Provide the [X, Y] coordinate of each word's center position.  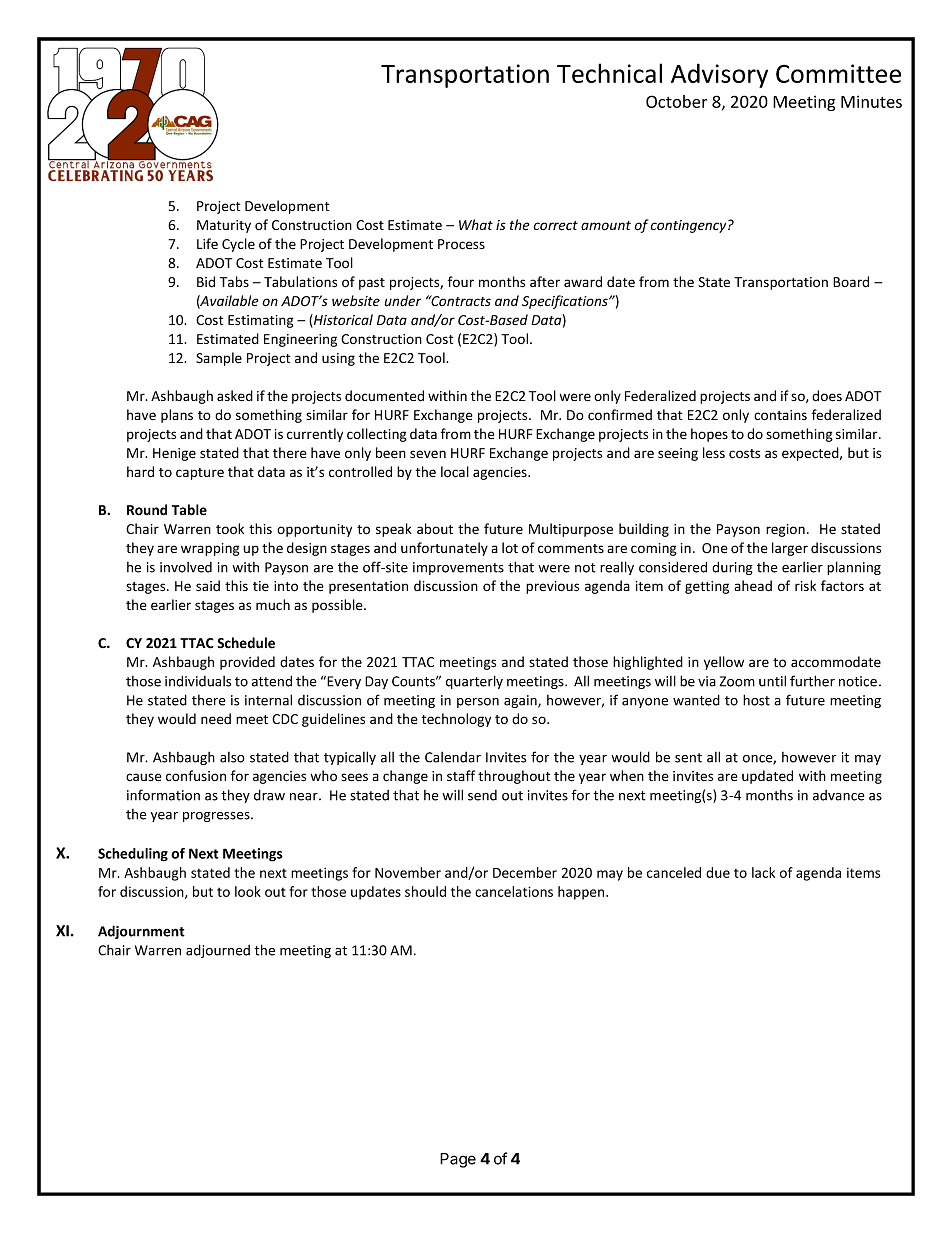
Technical [609, 73]
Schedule [246, 643]
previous [552, 587]
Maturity [224, 226]
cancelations [514, 891]
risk [805, 585]
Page [458, 1160]
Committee [838, 73]
